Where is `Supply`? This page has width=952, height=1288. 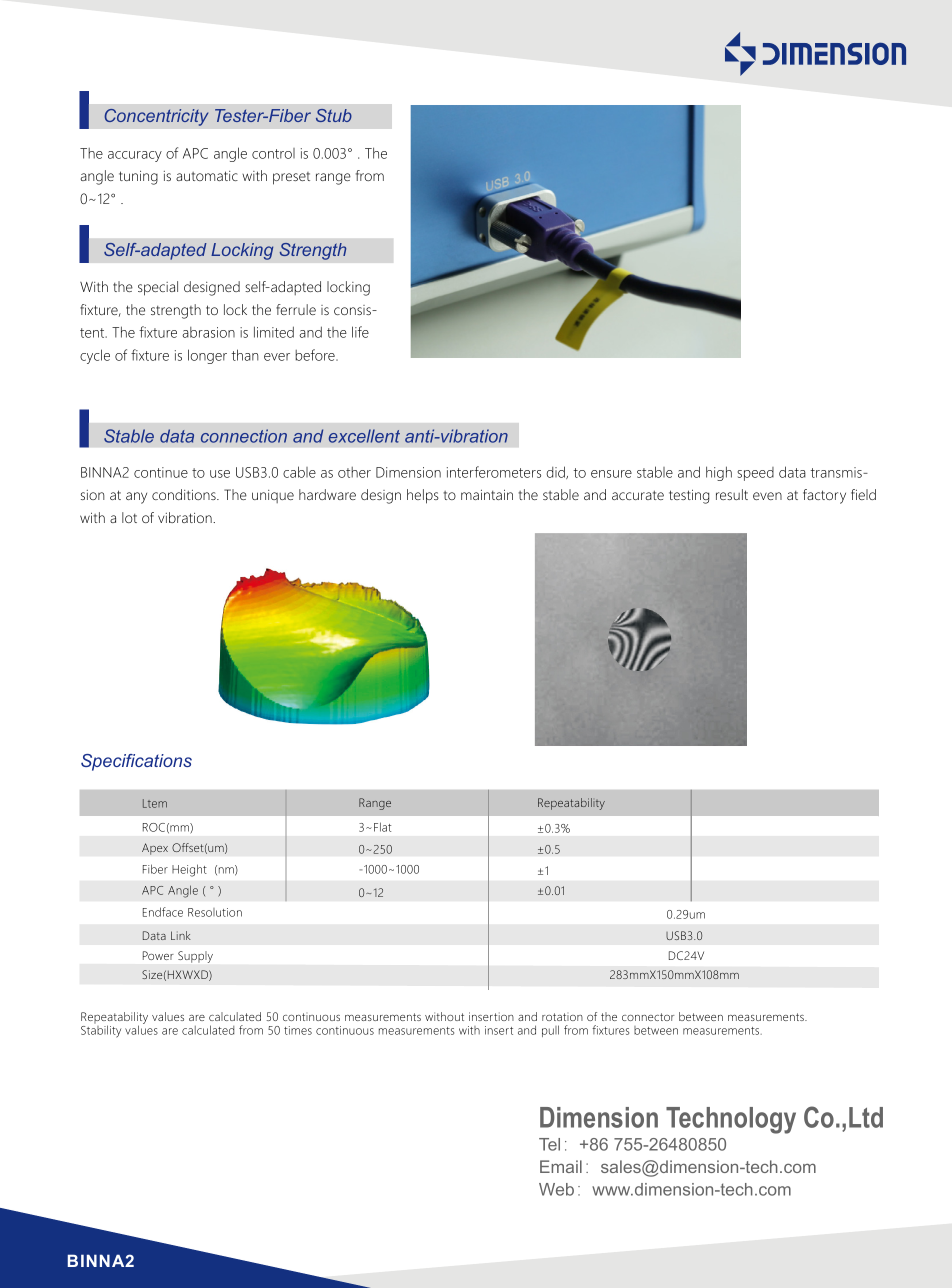
Supply is located at coordinates (195, 957).
